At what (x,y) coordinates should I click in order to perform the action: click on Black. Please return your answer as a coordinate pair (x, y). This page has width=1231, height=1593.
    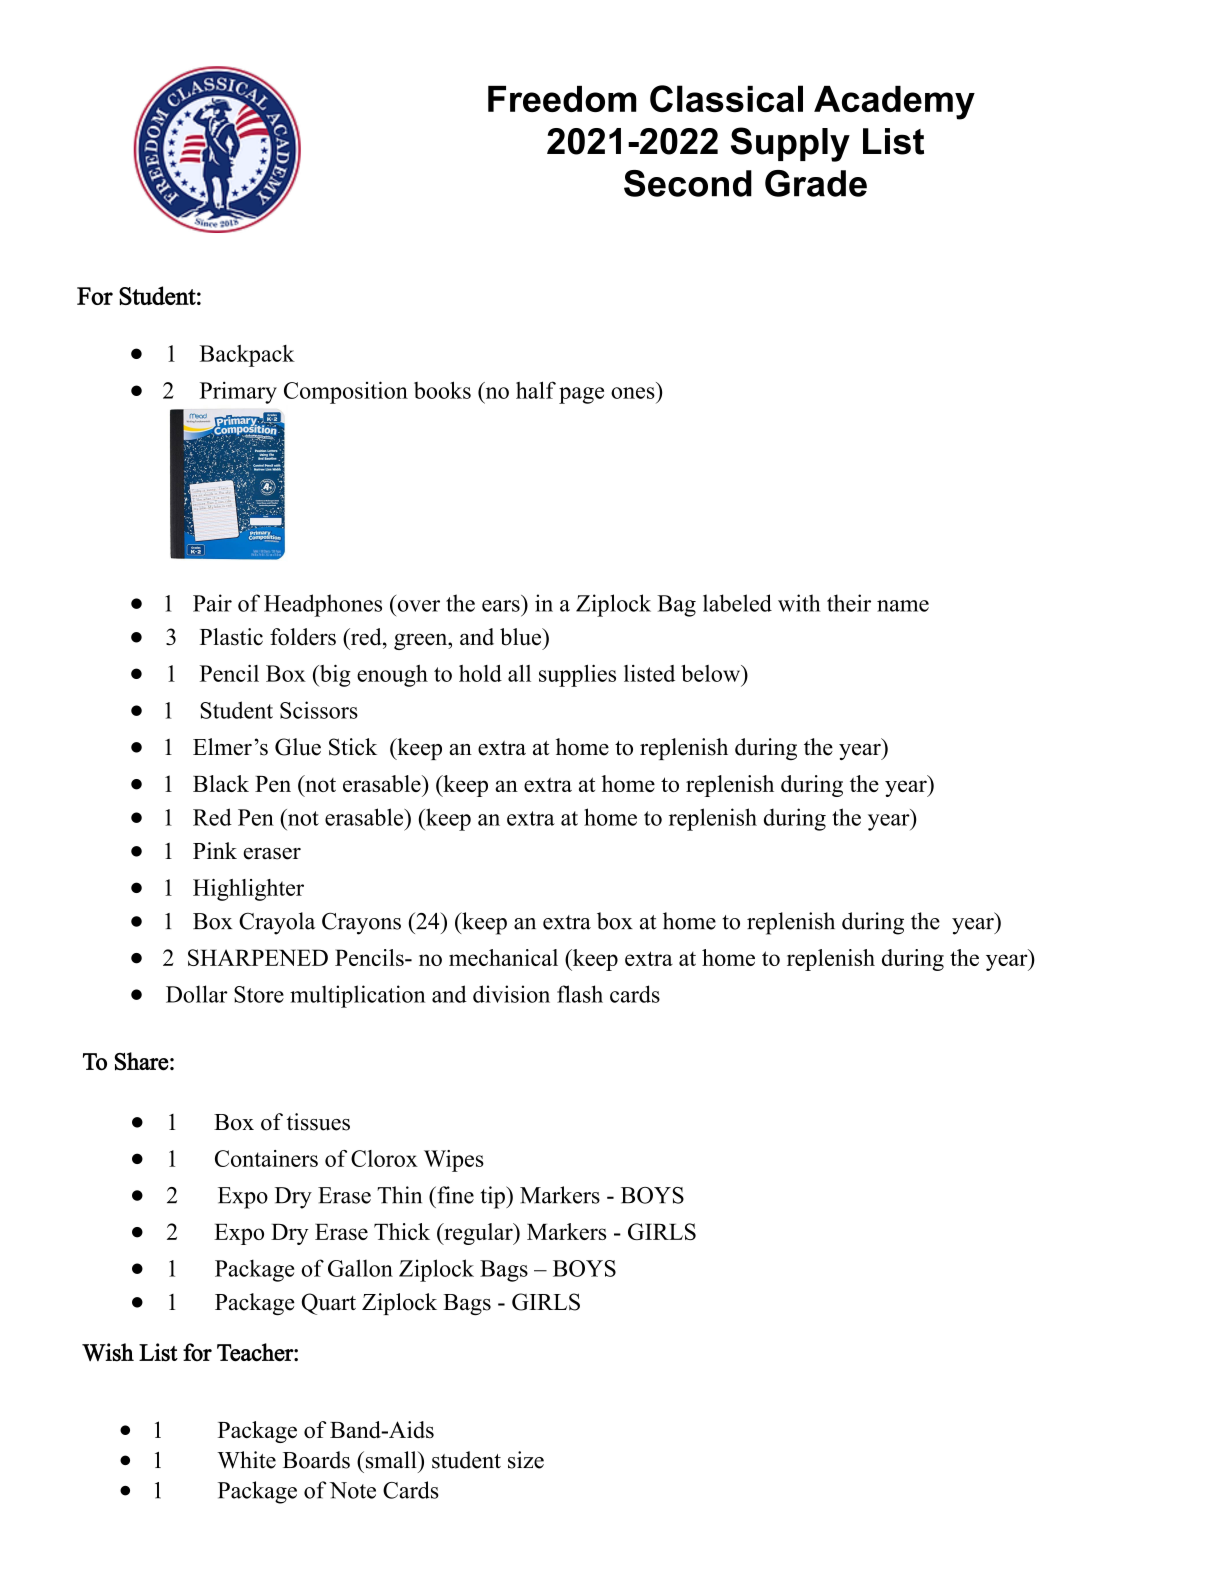
    Looking at the image, I should click on (221, 783).
